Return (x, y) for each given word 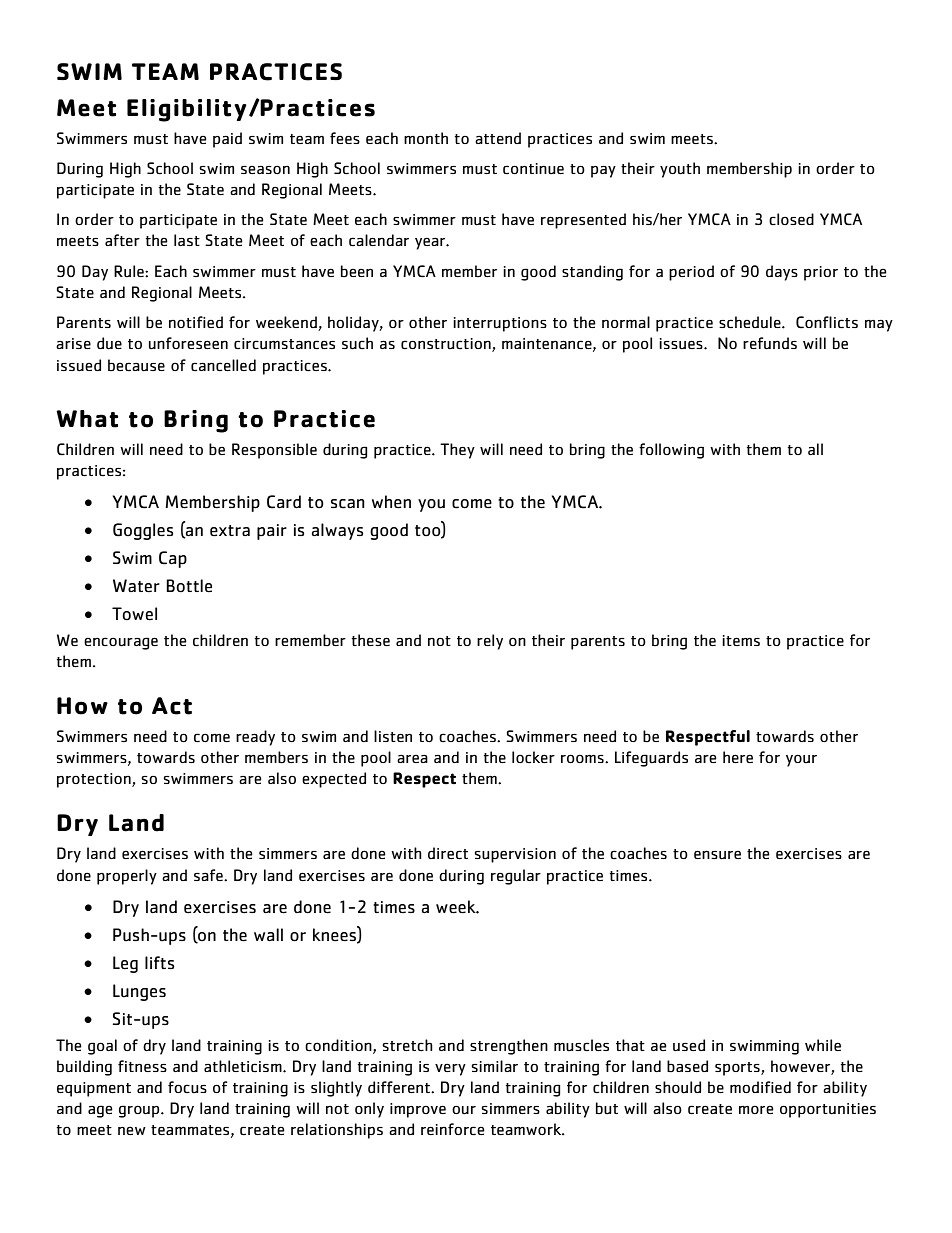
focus (187, 1087)
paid (227, 140)
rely (490, 642)
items (741, 640)
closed (791, 219)
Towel (134, 614)
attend (498, 138)
